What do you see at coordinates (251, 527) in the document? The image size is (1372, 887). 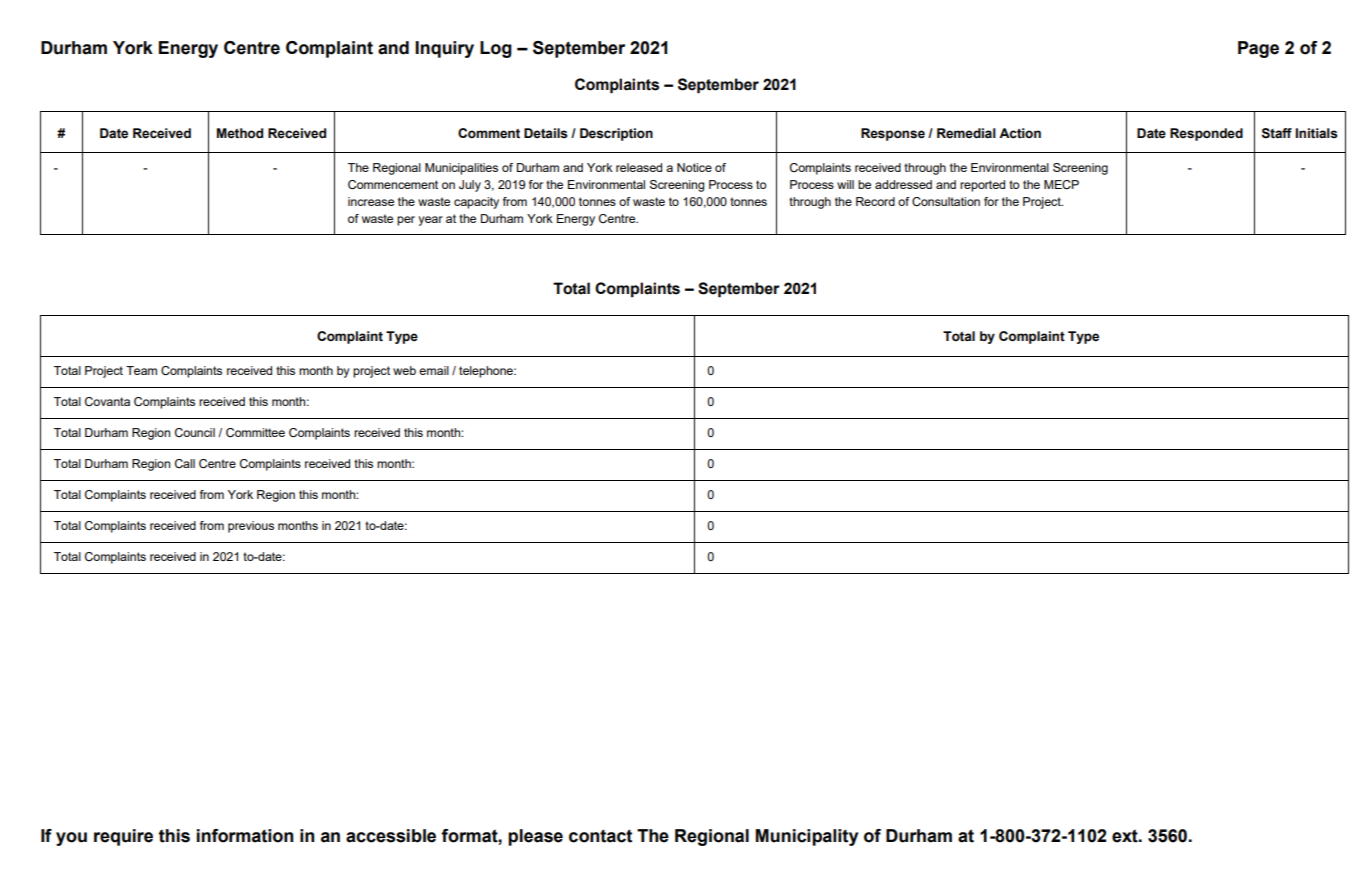 I see `previous` at bounding box center [251, 527].
